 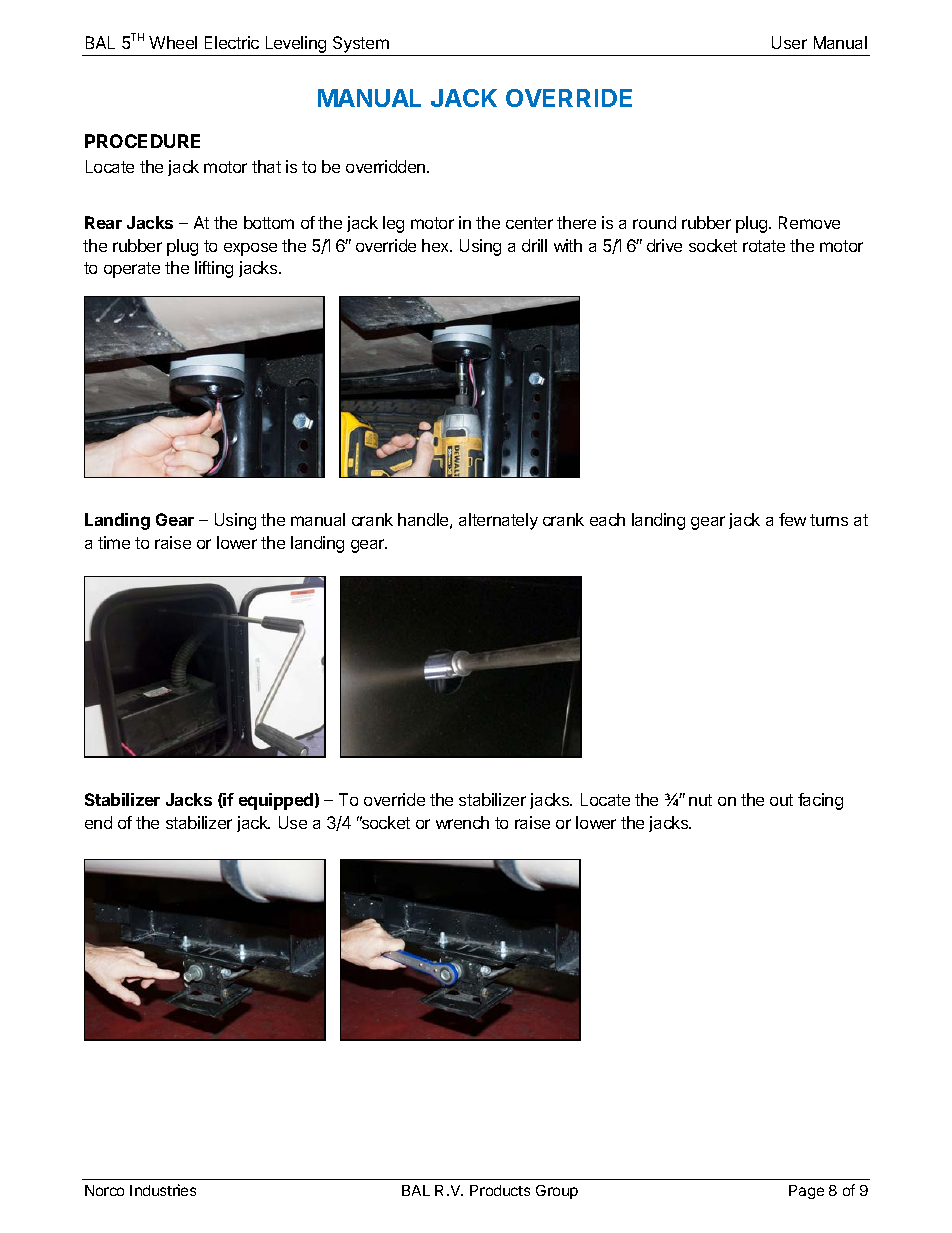 What do you see at coordinates (437, 245) in the document?
I see `hex` at bounding box center [437, 245].
